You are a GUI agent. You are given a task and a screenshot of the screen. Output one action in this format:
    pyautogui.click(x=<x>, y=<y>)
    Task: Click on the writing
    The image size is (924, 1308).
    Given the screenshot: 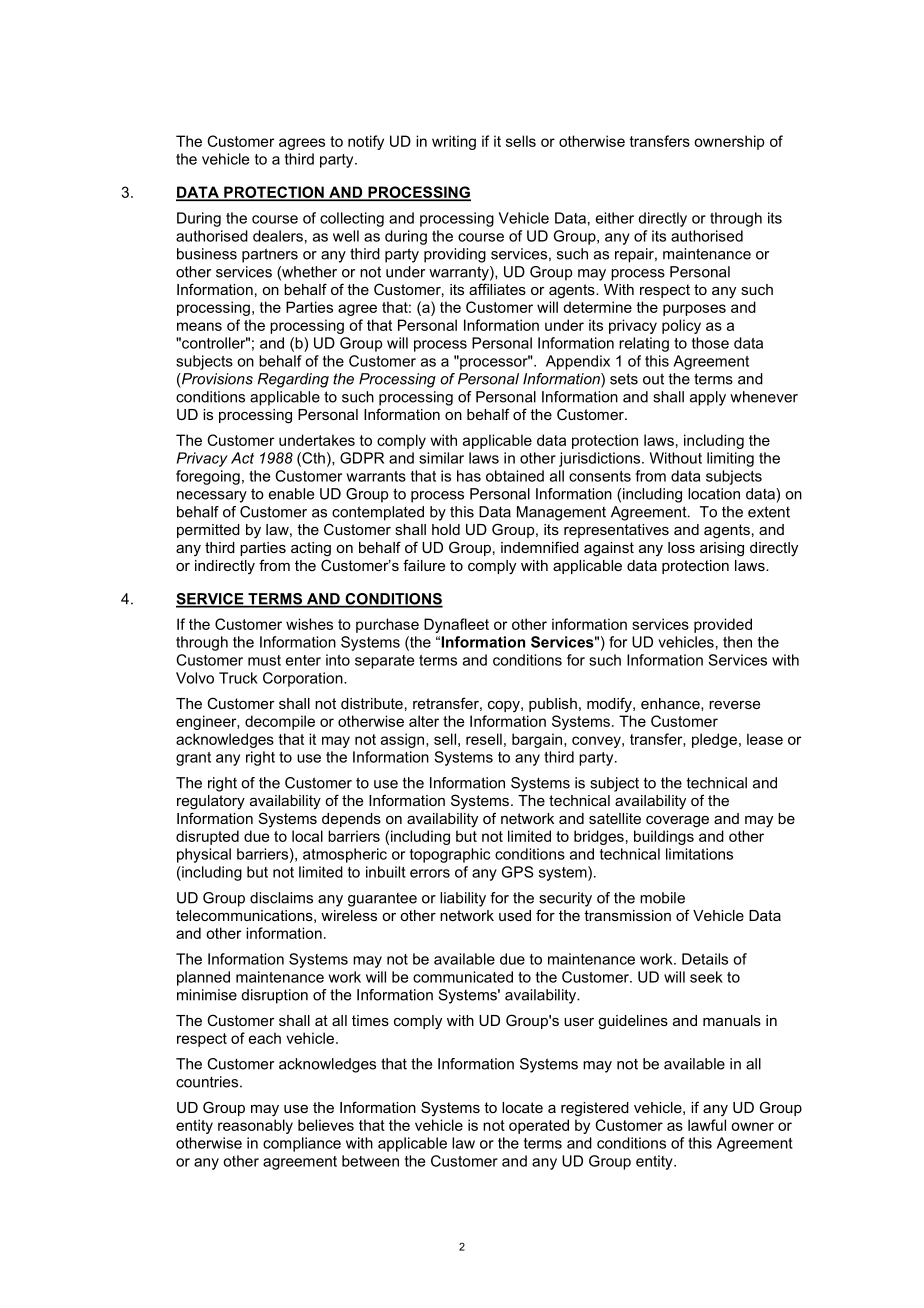 What is the action you would take?
    pyautogui.click(x=454, y=142)
